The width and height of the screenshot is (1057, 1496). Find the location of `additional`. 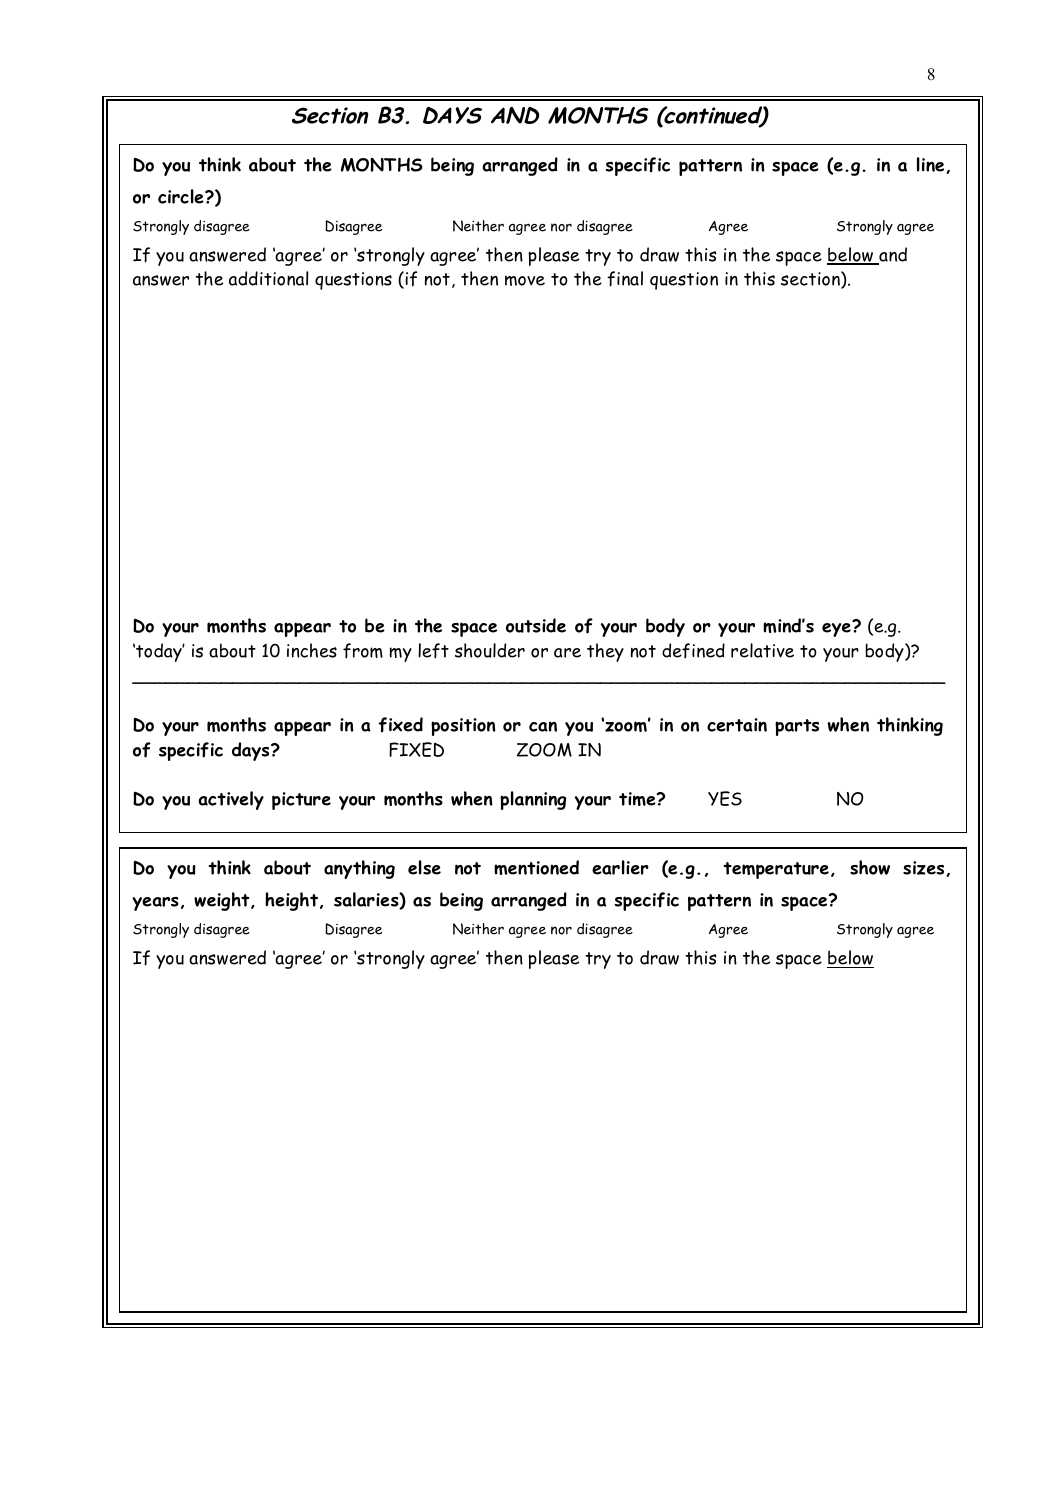

additional is located at coordinates (268, 278).
